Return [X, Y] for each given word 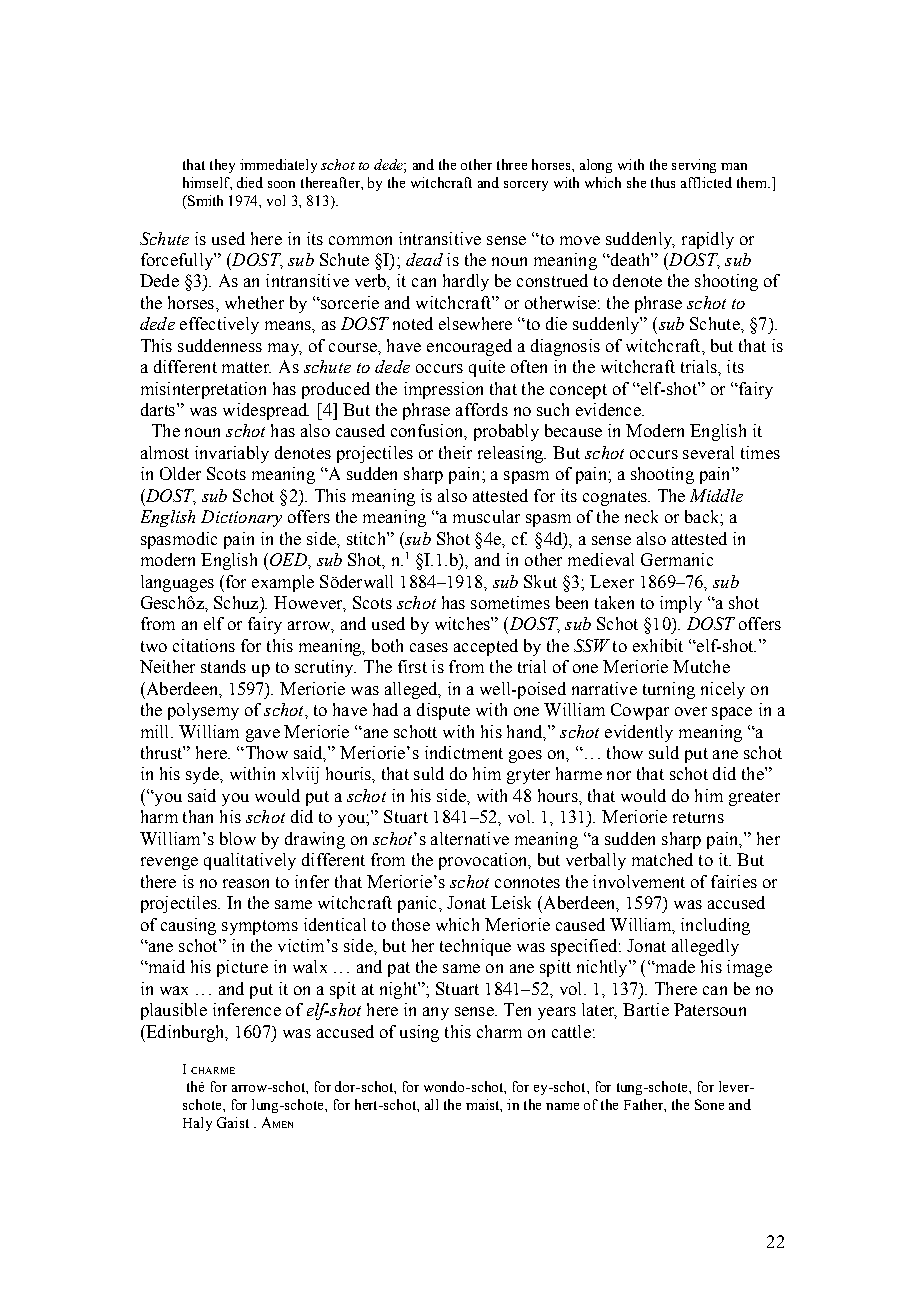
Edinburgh [185, 1033]
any [436, 1013]
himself [207, 183]
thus [663, 182]
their [455, 452]
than [198, 816]
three [512, 164]
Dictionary [241, 518]
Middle [716, 495]
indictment [464, 752]
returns [698, 817]
